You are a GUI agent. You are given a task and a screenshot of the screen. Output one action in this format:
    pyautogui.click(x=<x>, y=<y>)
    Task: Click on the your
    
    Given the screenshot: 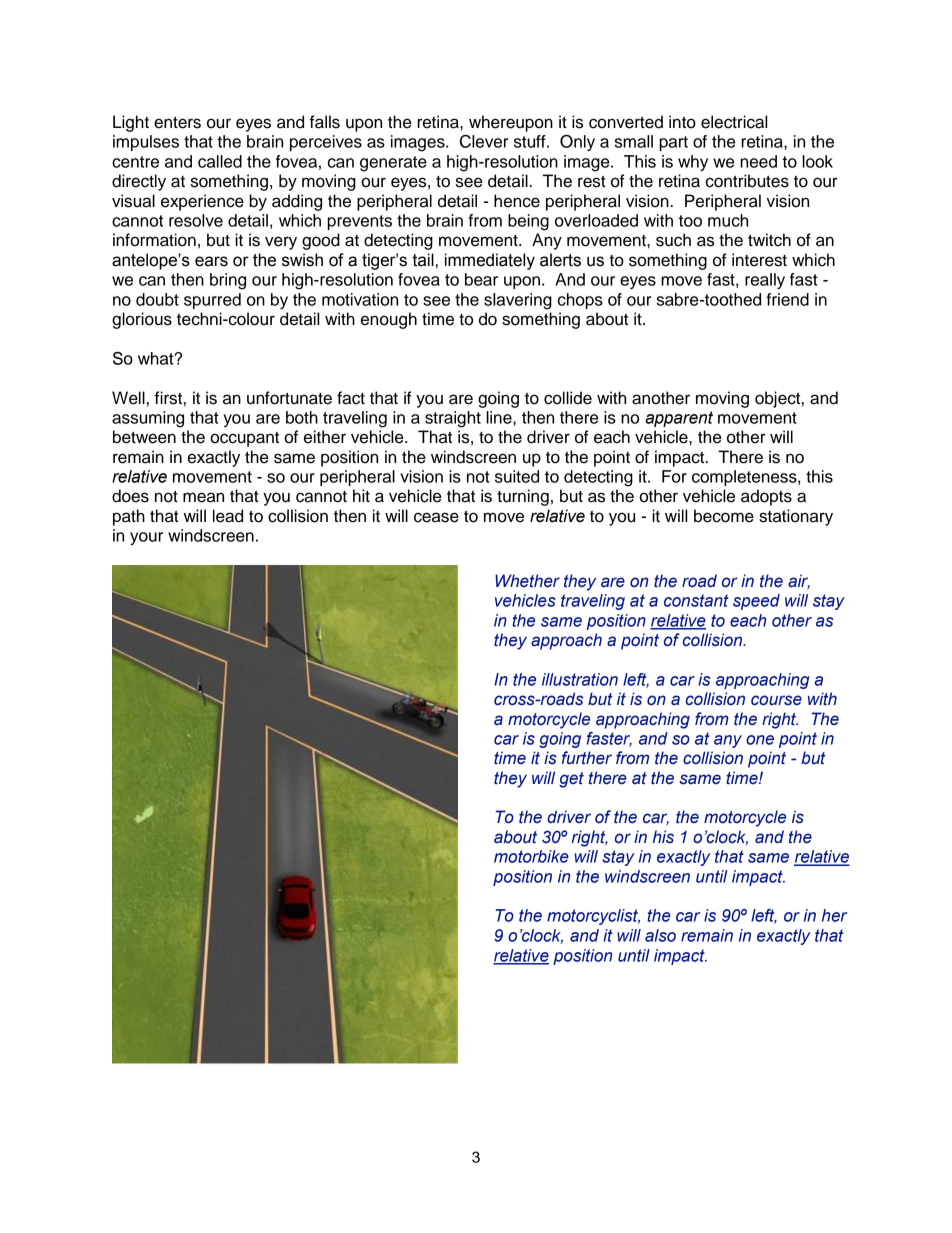 What is the action you would take?
    pyautogui.click(x=146, y=538)
